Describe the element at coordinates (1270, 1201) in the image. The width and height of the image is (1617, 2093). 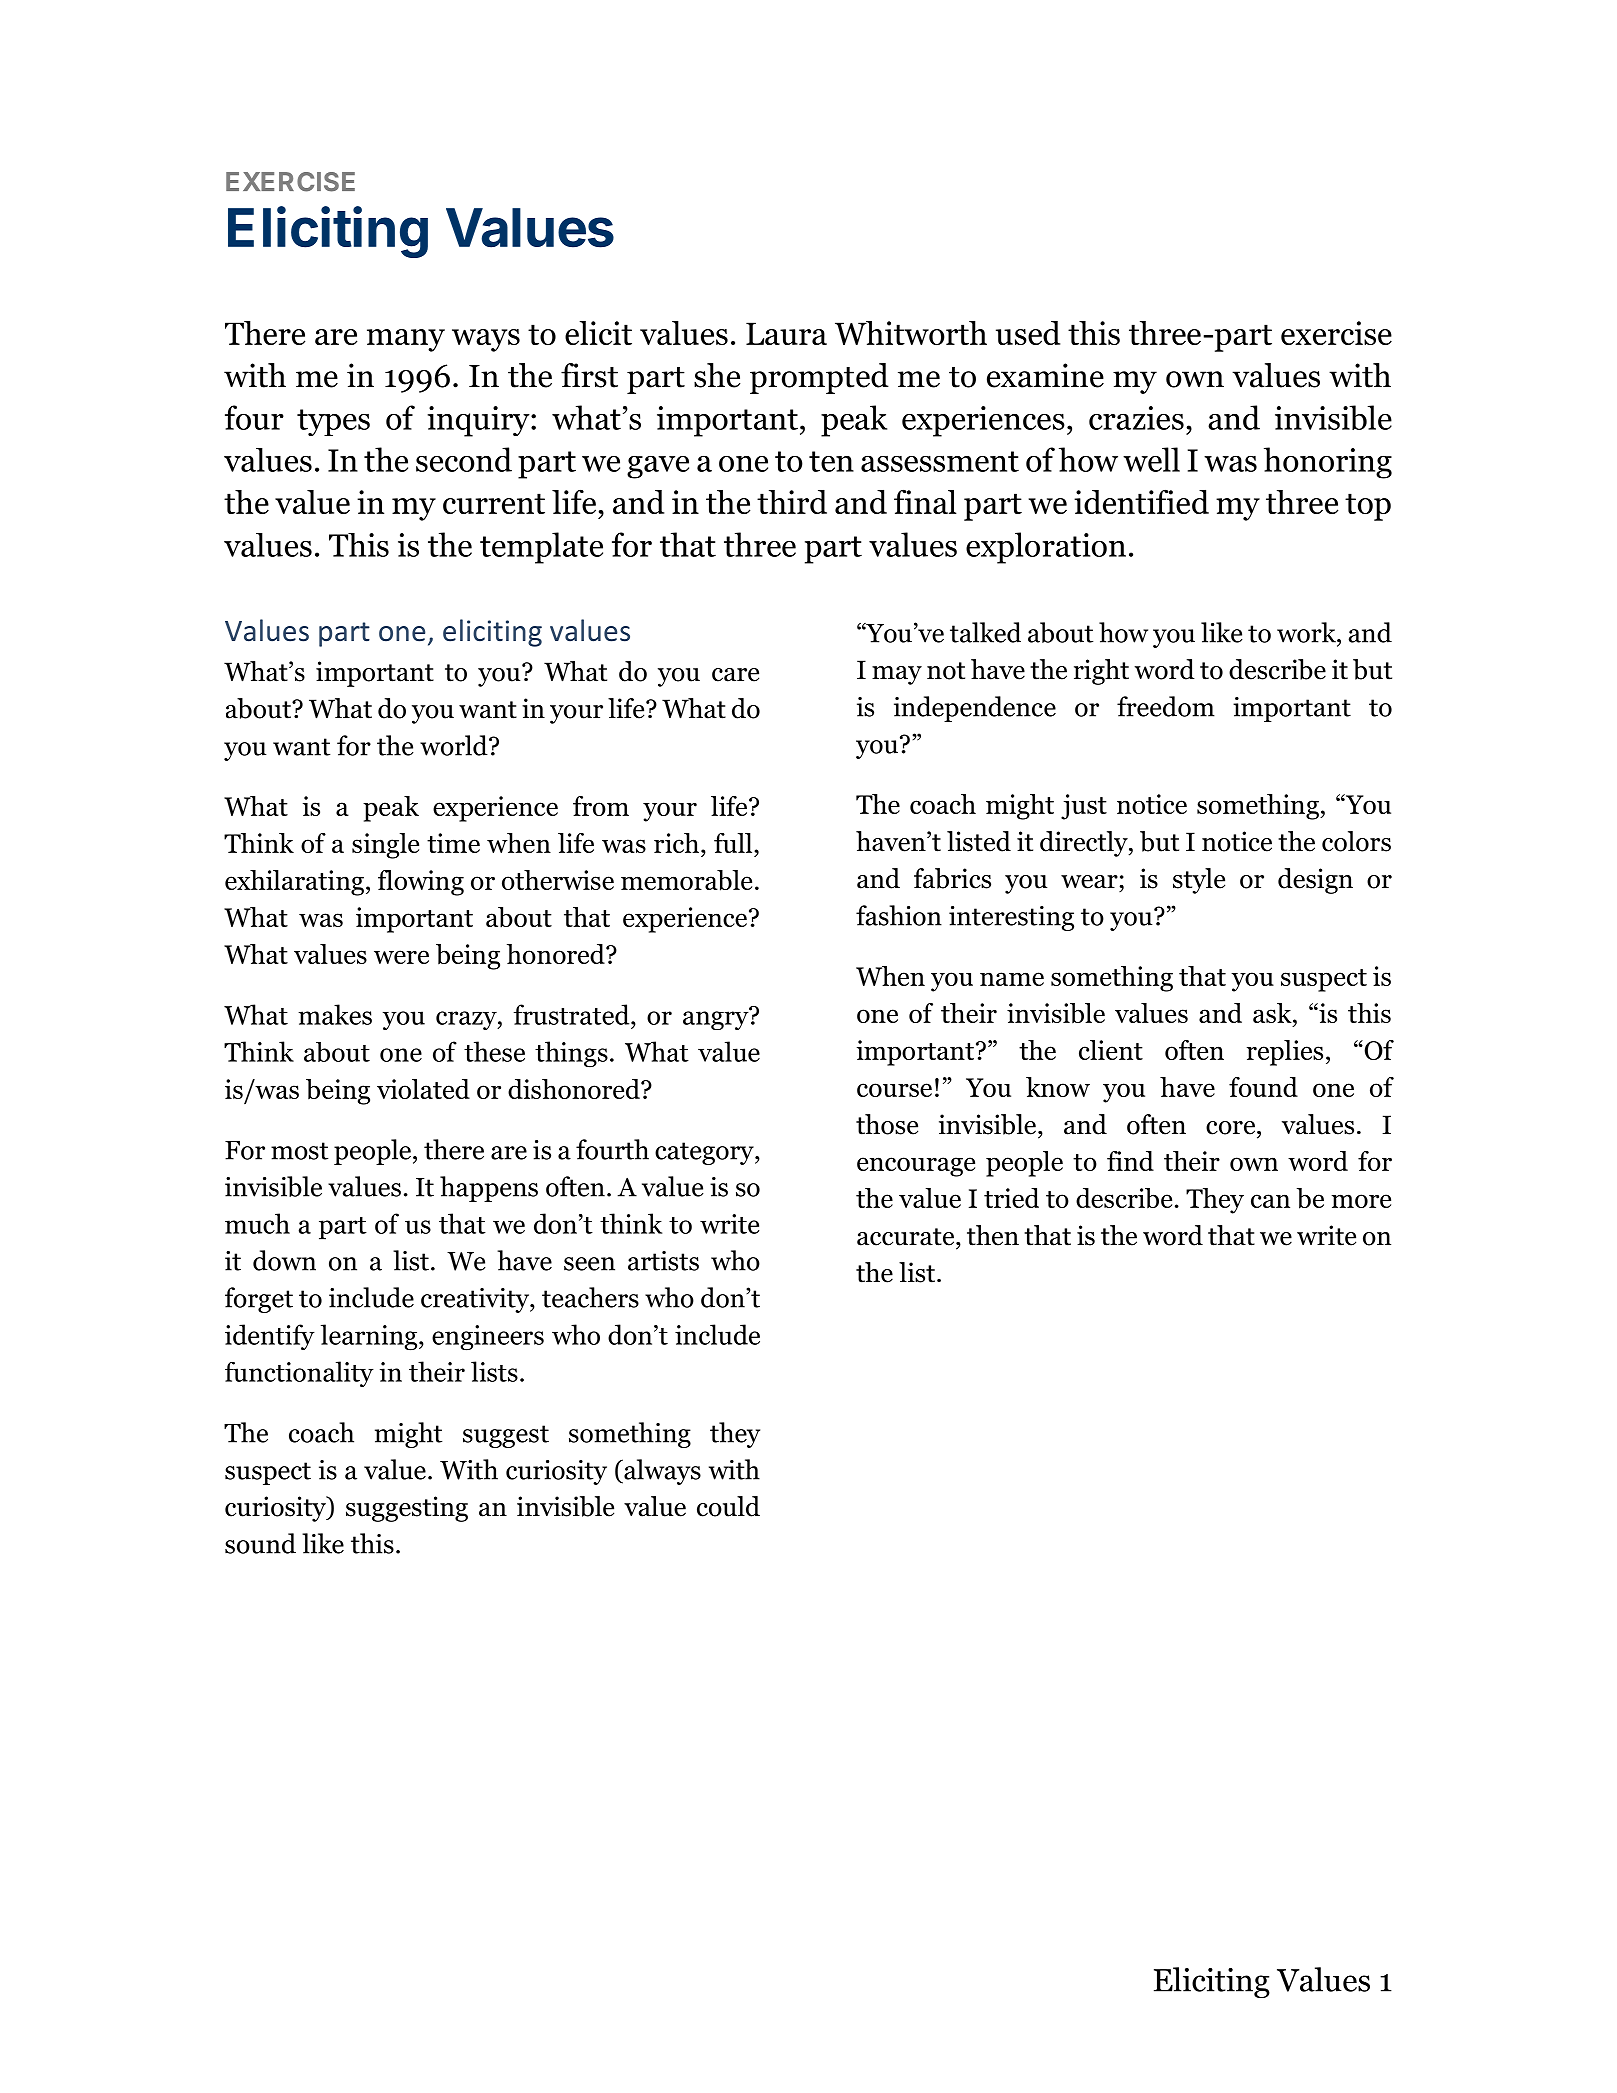
I see `can` at that location.
